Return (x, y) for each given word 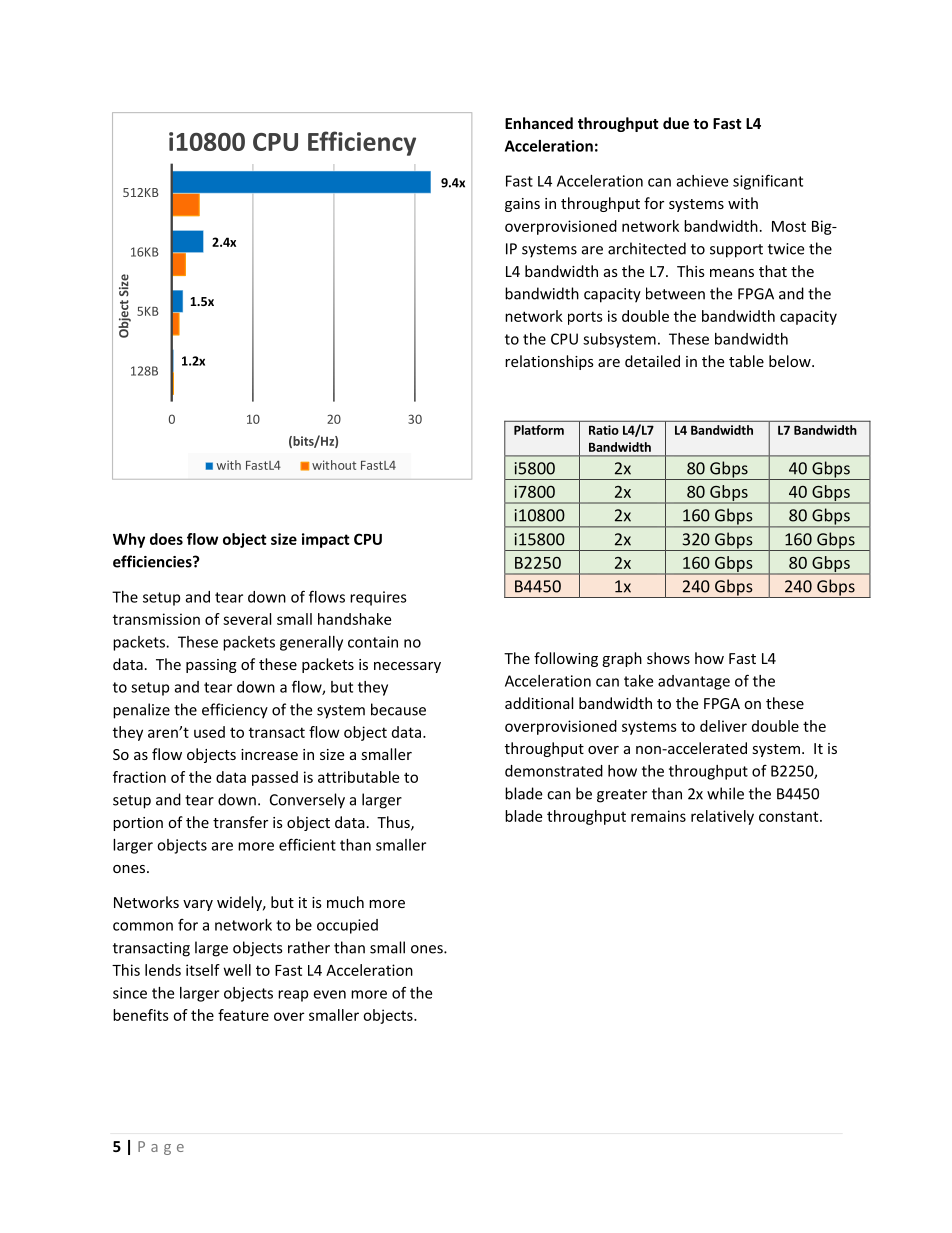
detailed (652, 361)
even (329, 994)
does (166, 539)
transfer (240, 822)
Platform (539, 430)
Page (161, 1148)
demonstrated (554, 771)
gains (522, 205)
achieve (702, 181)
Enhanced (539, 123)
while (725, 793)
